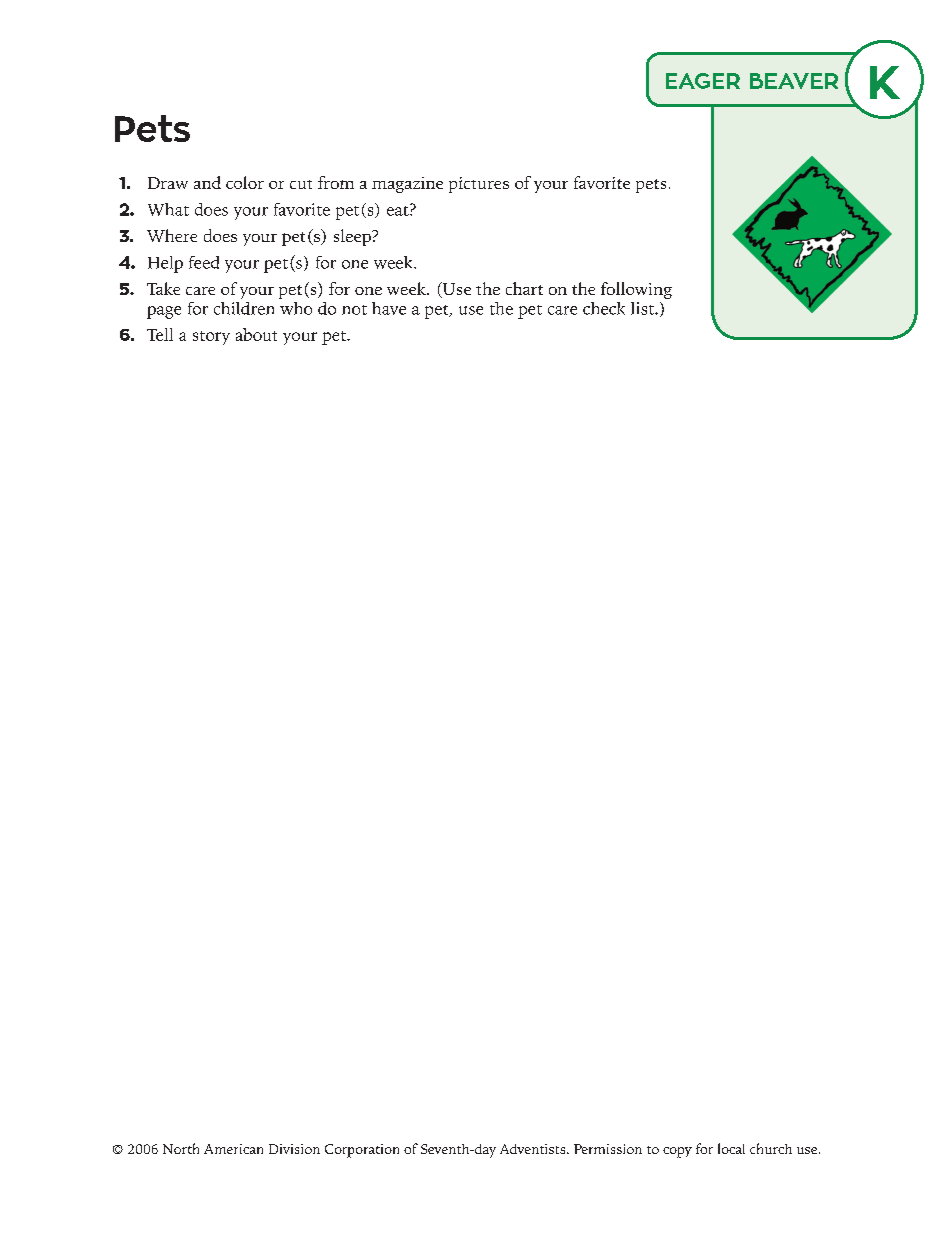 The image size is (952, 1233). I want to click on chart, so click(524, 288).
